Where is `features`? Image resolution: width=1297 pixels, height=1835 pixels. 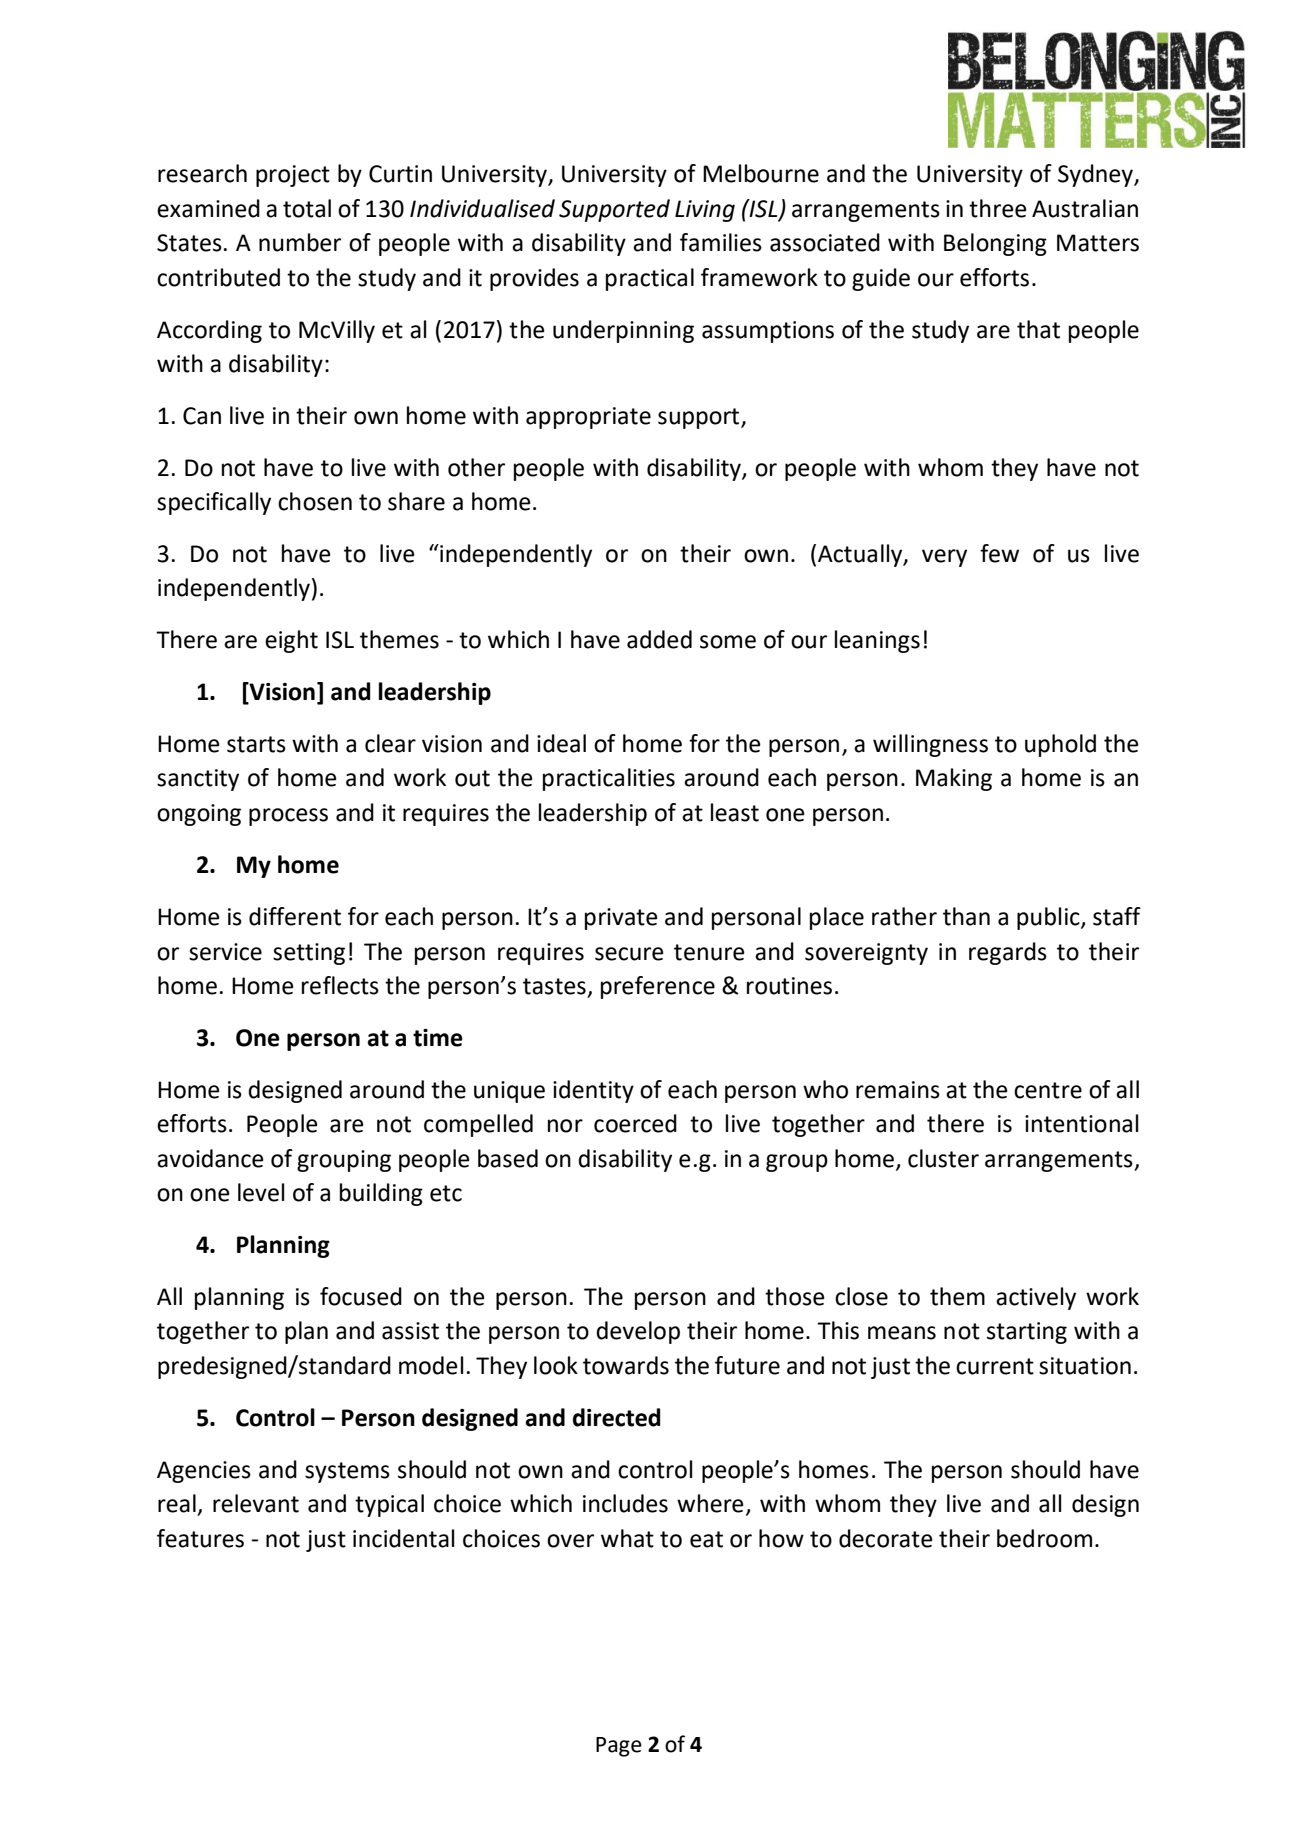 features is located at coordinates (200, 1538).
